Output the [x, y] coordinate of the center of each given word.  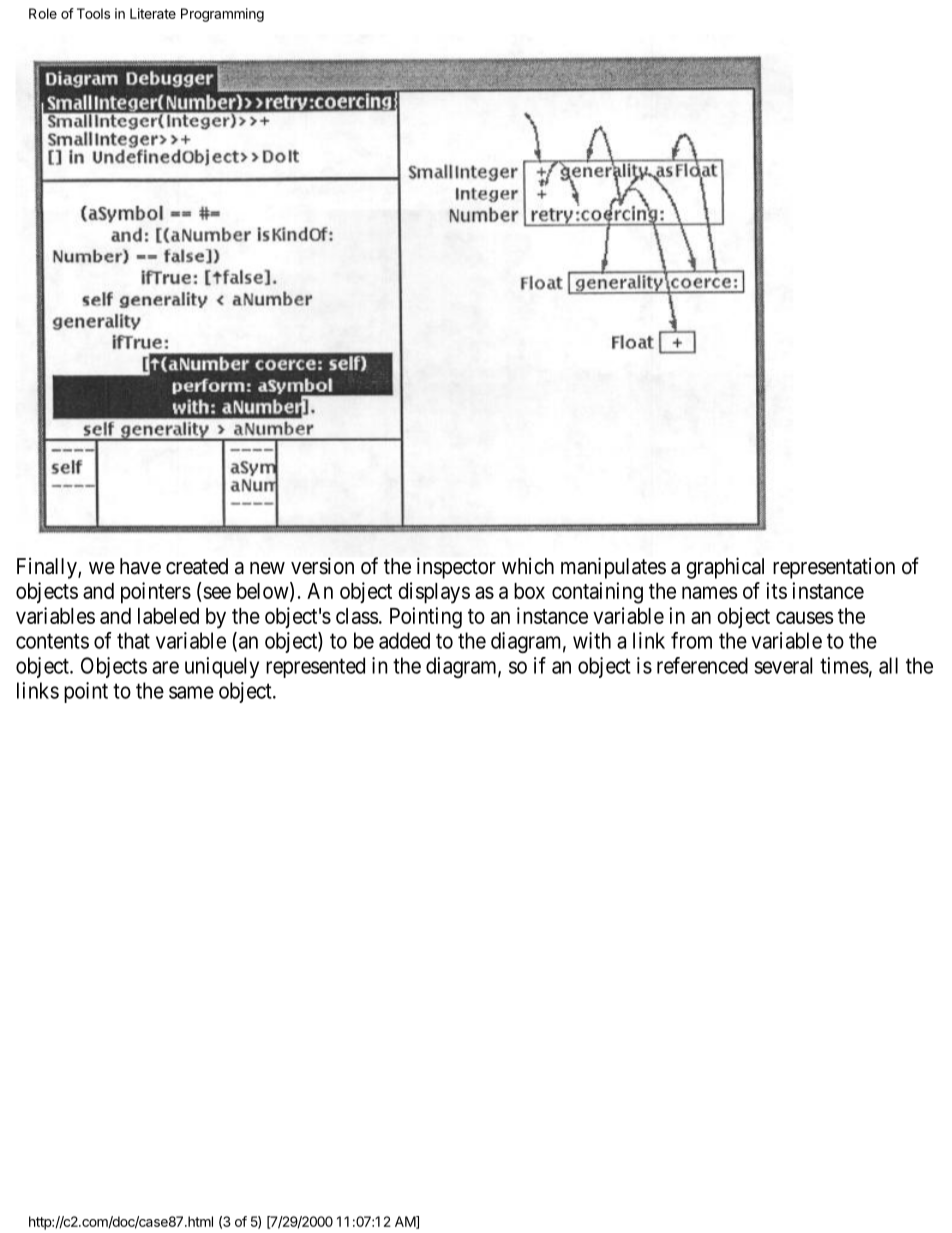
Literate [153, 13]
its [776, 590]
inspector [456, 568]
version [322, 566]
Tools [93, 13]
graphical [725, 568]
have [140, 566]
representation [834, 568]
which [528, 566]
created [197, 566]
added [404, 640]
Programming [222, 15]
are [165, 667]
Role [43, 13]
